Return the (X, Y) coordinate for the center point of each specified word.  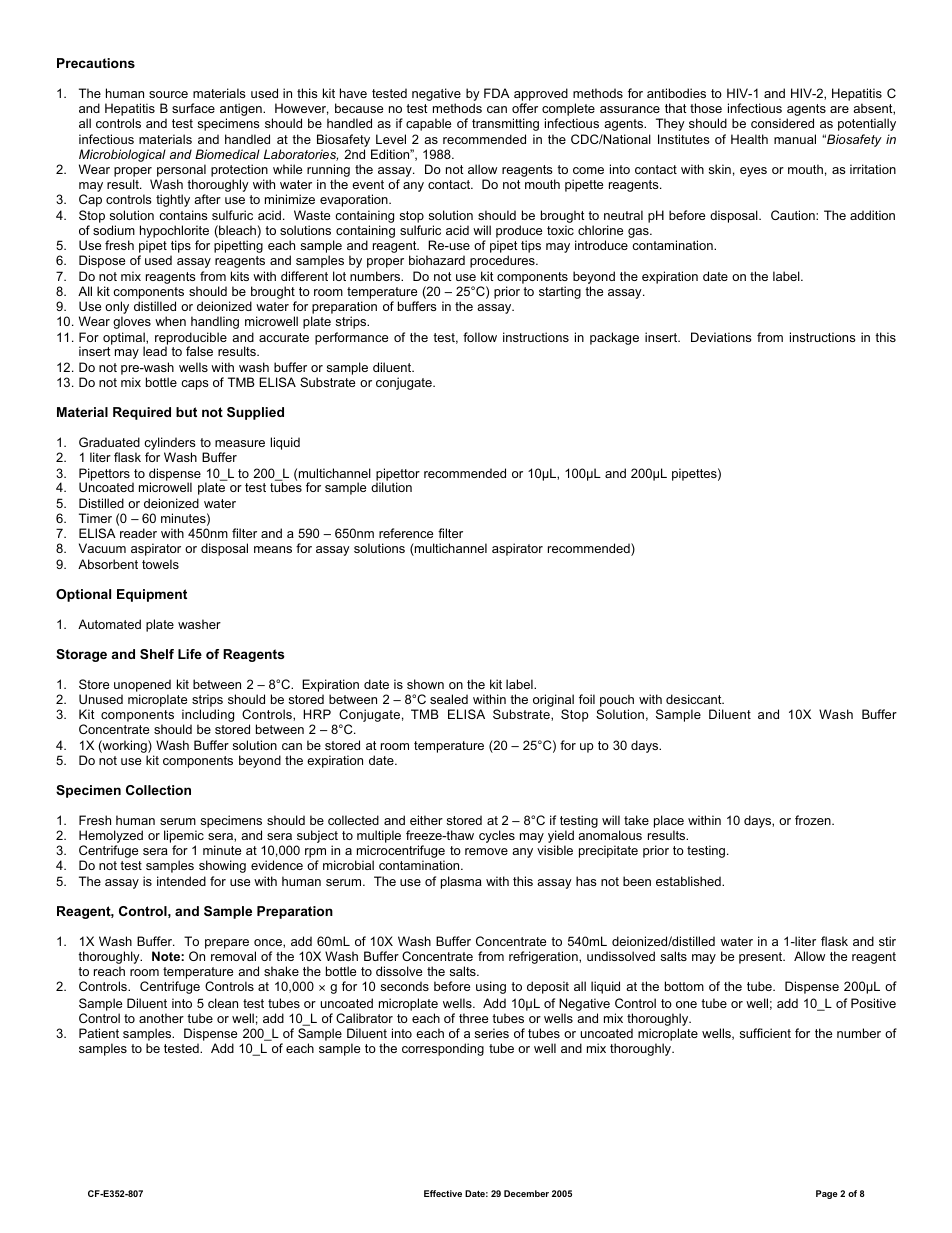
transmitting (505, 124)
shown (425, 684)
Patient (99, 1033)
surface (193, 108)
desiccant (695, 699)
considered (782, 123)
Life (190, 654)
